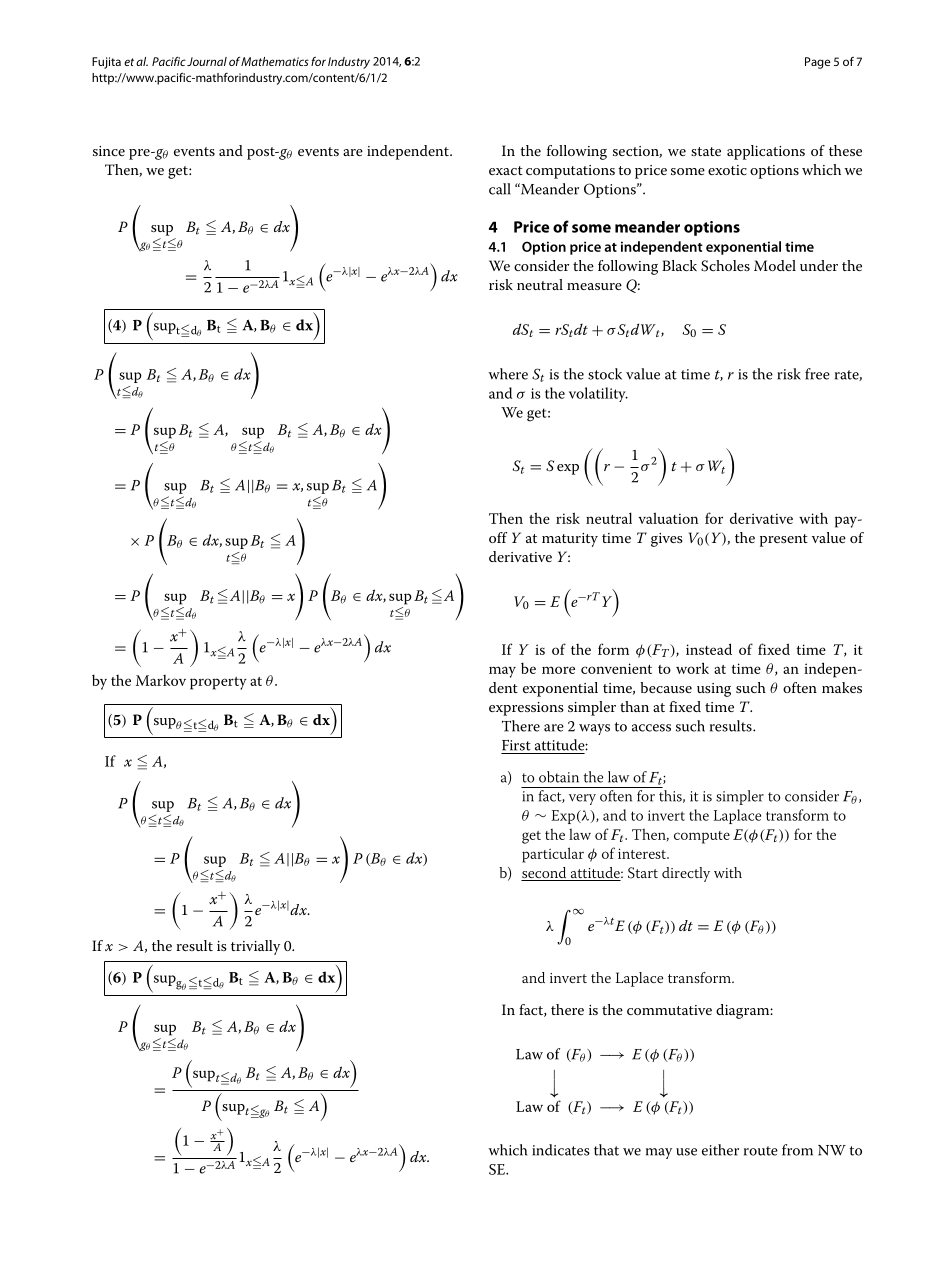 This screenshot has width=952, height=1271. I want to click on more, so click(558, 670).
